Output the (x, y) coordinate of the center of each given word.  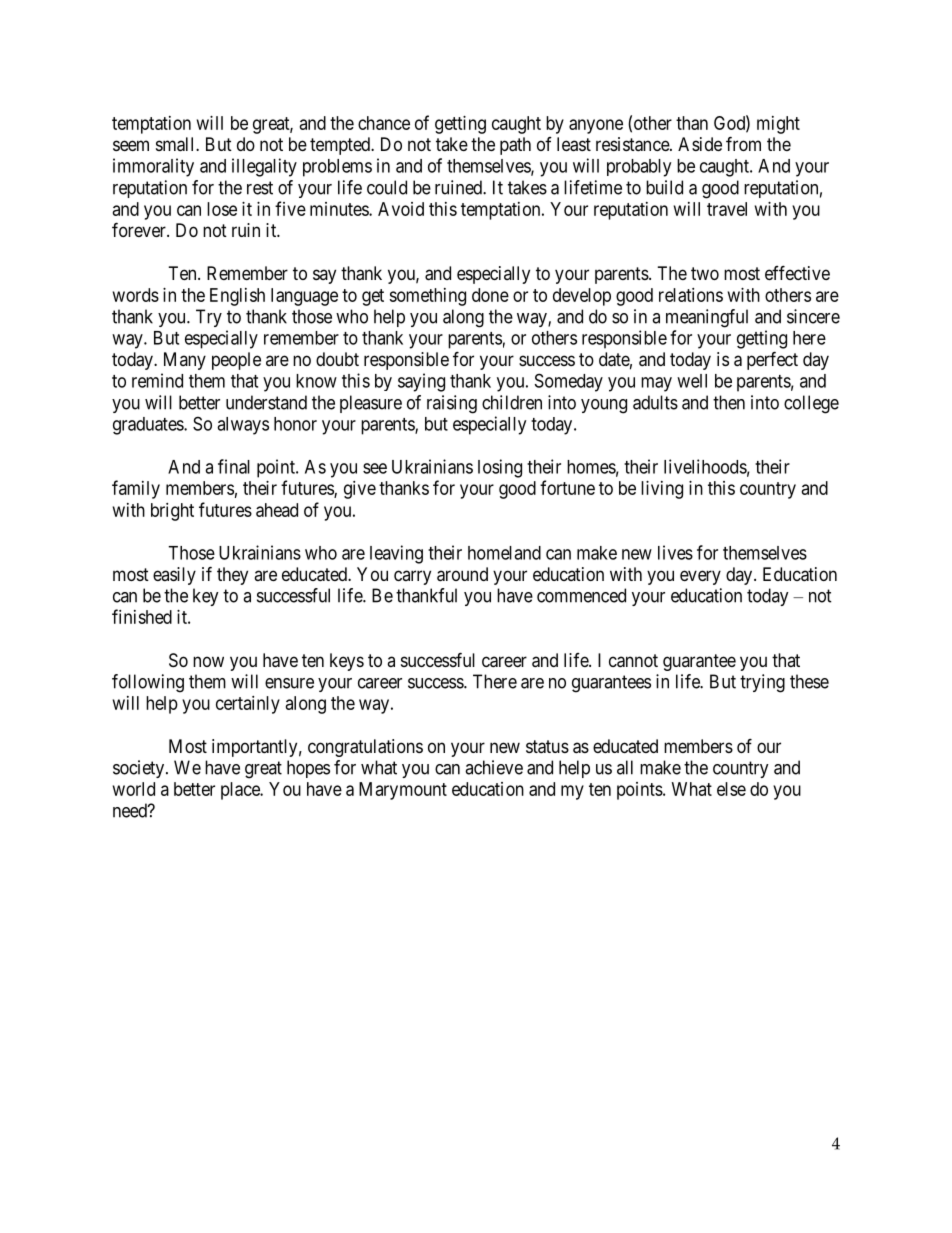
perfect (772, 360)
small (176, 144)
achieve (494, 767)
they (232, 576)
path (515, 146)
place (241, 791)
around (462, 574)
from (743, 143)
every (700, 577)
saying (421, 382)
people (236, 361)
